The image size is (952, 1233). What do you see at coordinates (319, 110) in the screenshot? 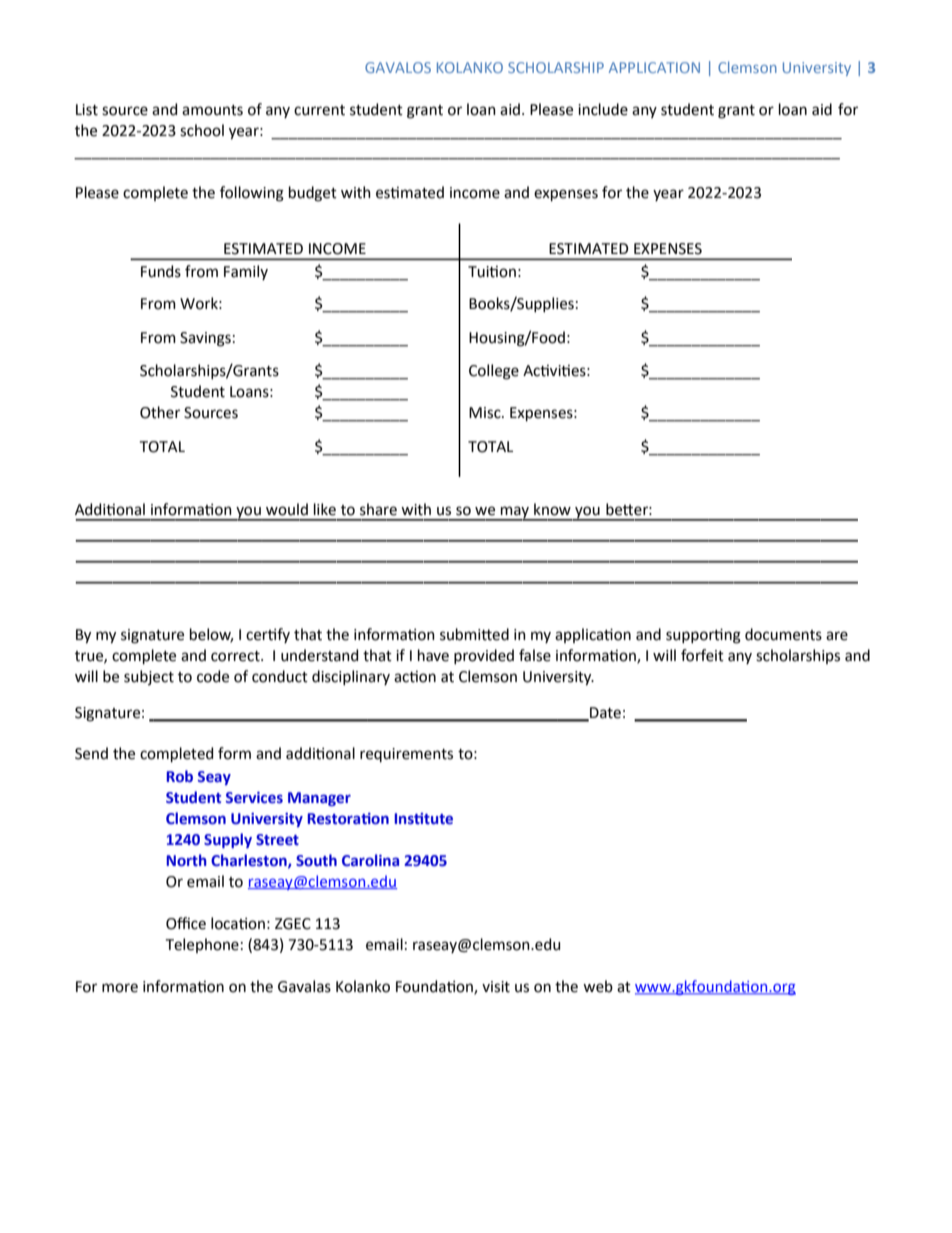
I see `current` at bounding box center [319, 110].
